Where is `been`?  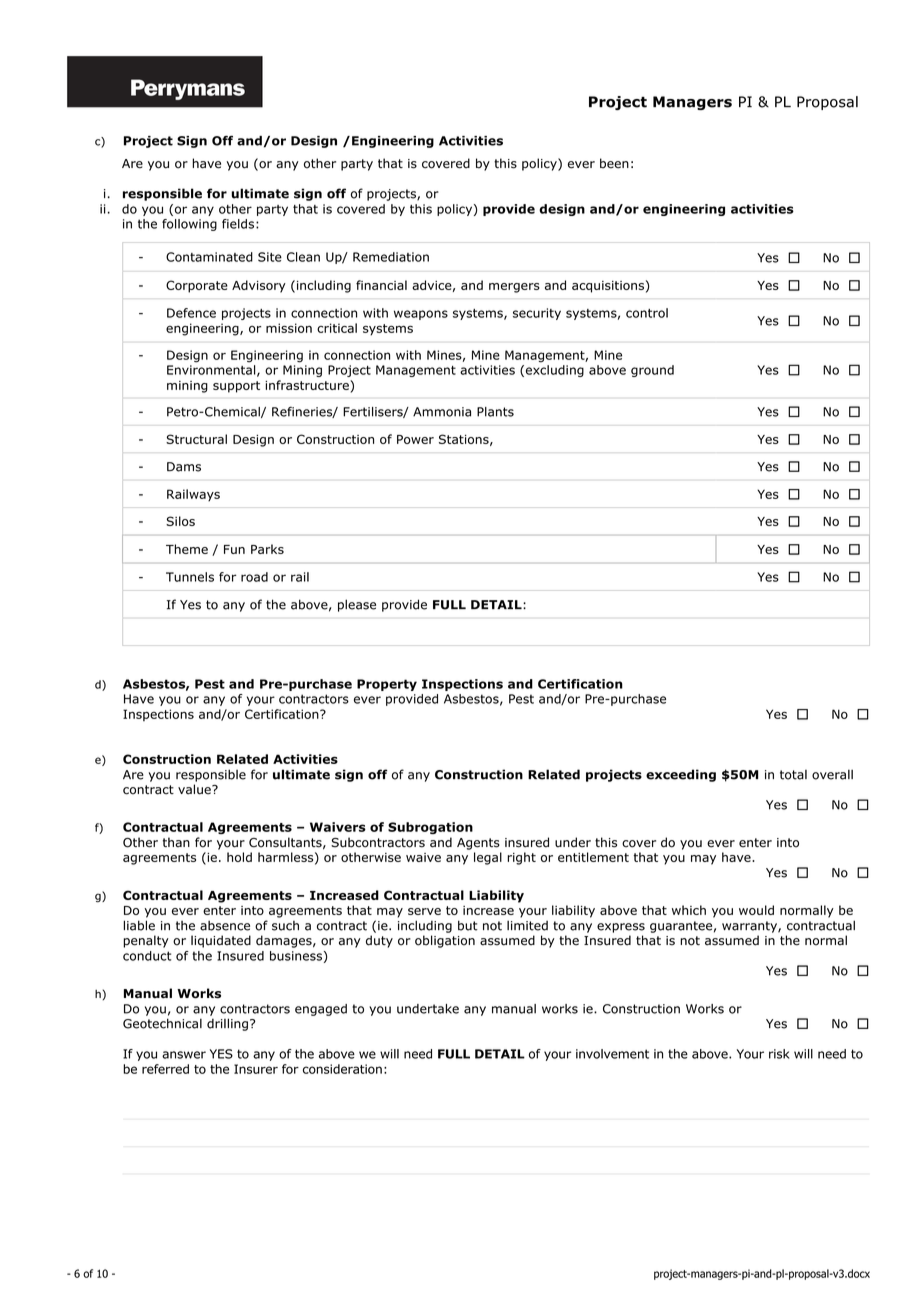 been is located at coordinates (614, 163).
